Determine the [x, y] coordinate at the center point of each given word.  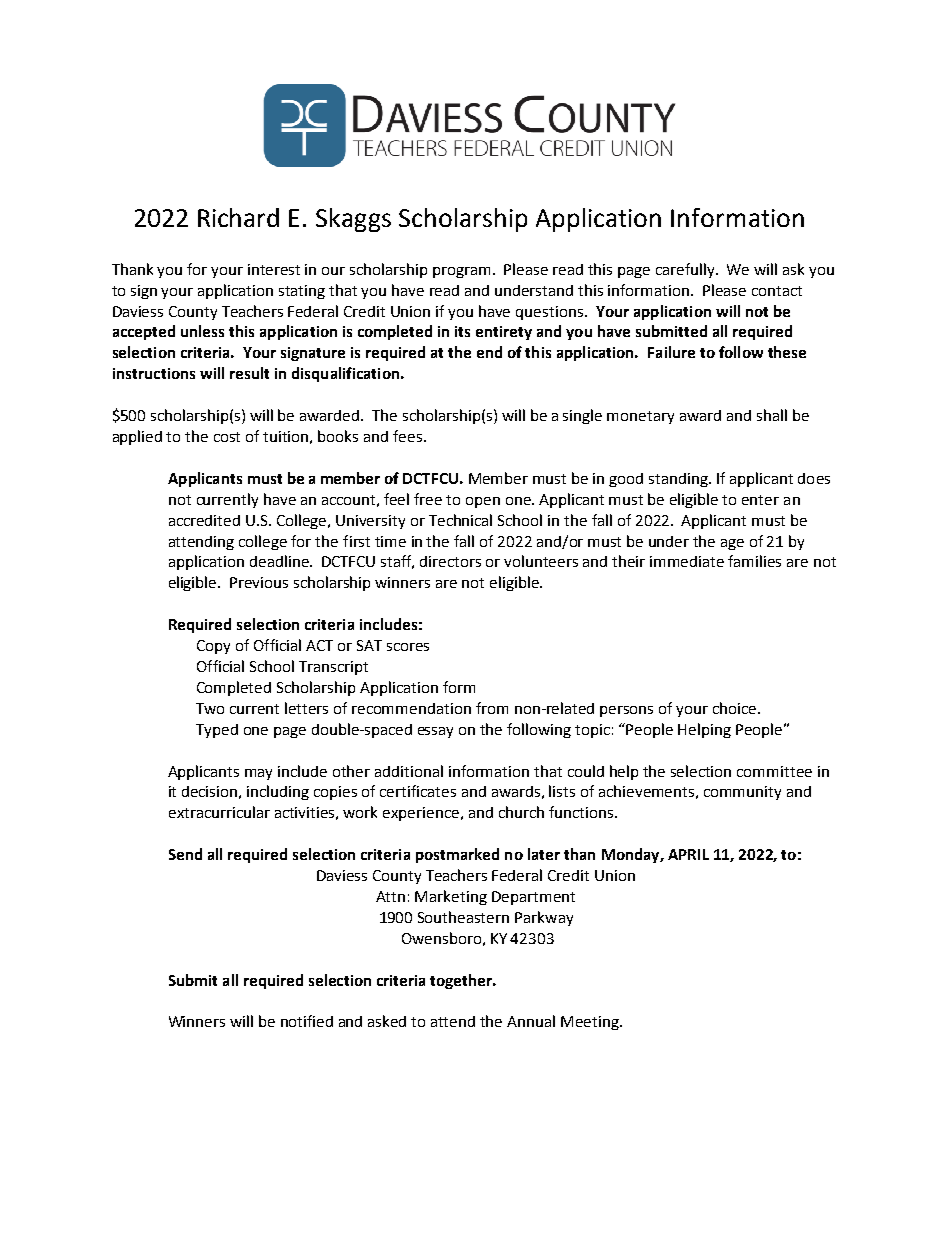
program [463, 272]
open [483, 502]
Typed [217, 731]
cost [227, 437]
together [462, 981]
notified [307, 1021]
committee [774, 771]
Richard [238, 217]
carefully [686, 270]
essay [435, 732]
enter [760, 500]
